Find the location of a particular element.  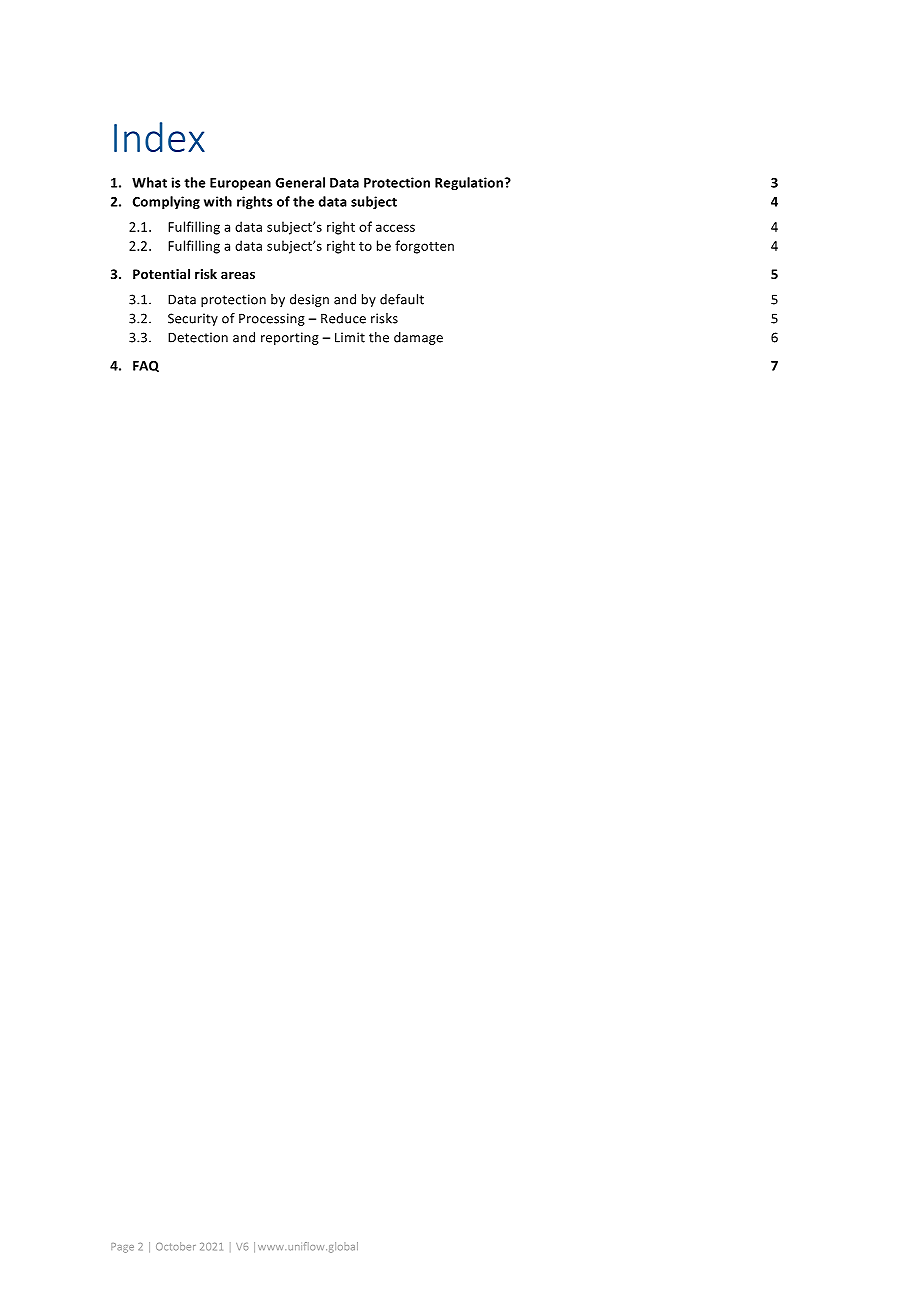

default is located at coordinates (402, 299).
